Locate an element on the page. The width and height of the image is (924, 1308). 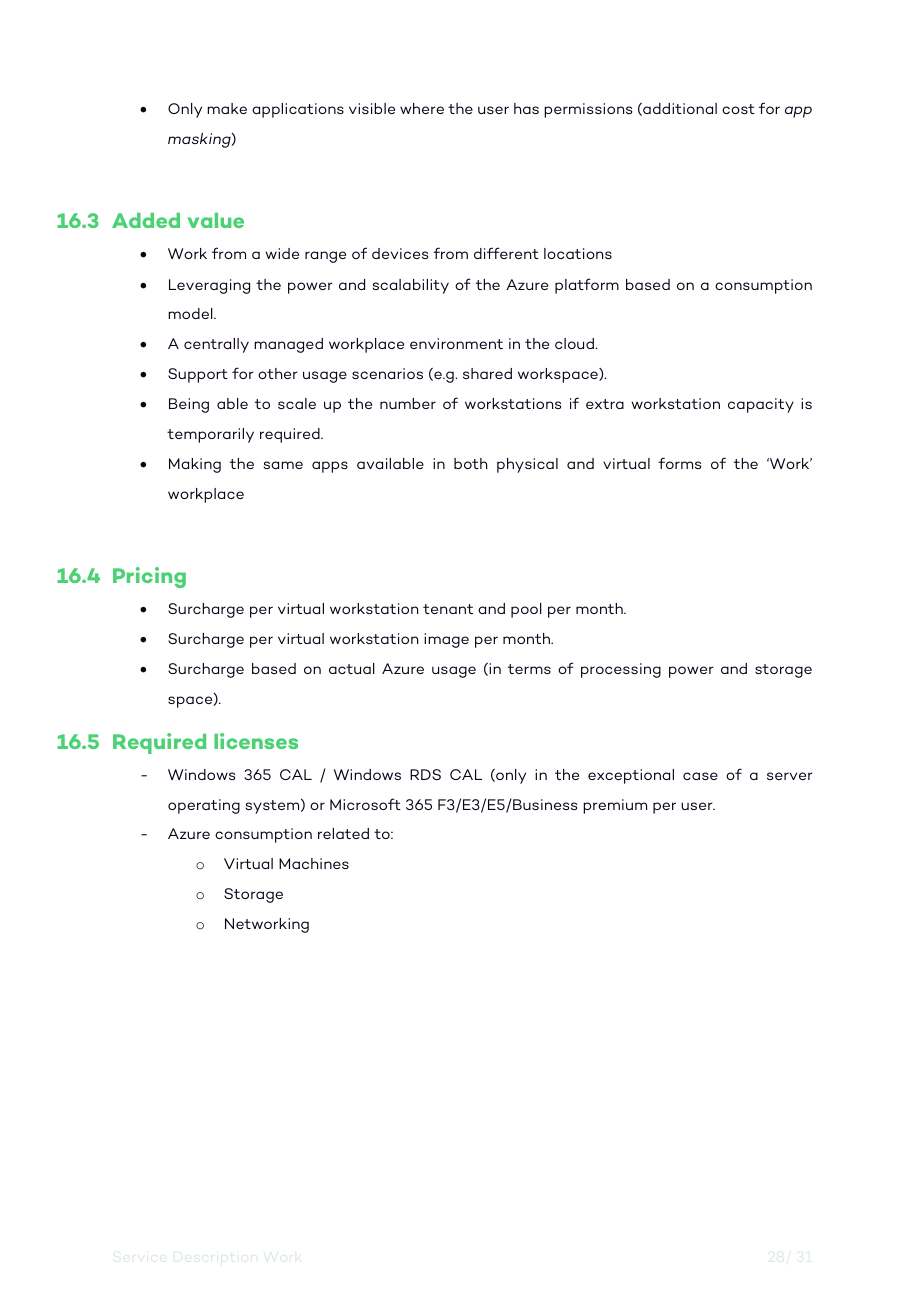
where is located at coordinates (422, 108).
